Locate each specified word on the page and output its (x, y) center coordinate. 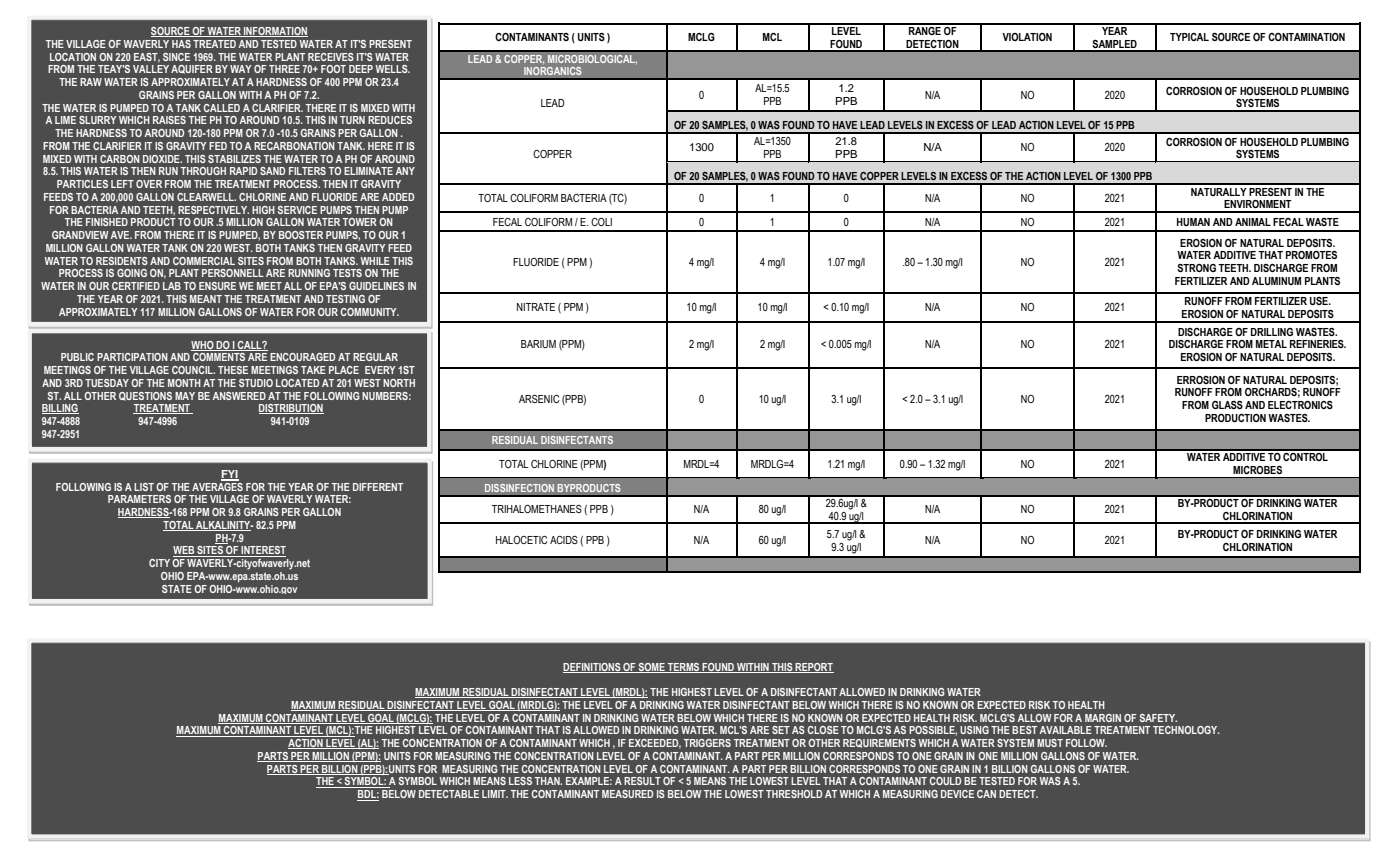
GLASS (1227, 405)
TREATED (214, 44)
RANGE (925, 29)
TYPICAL (1189, 37)
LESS (520, 781)
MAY (185, 396)
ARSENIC (539, 399)
